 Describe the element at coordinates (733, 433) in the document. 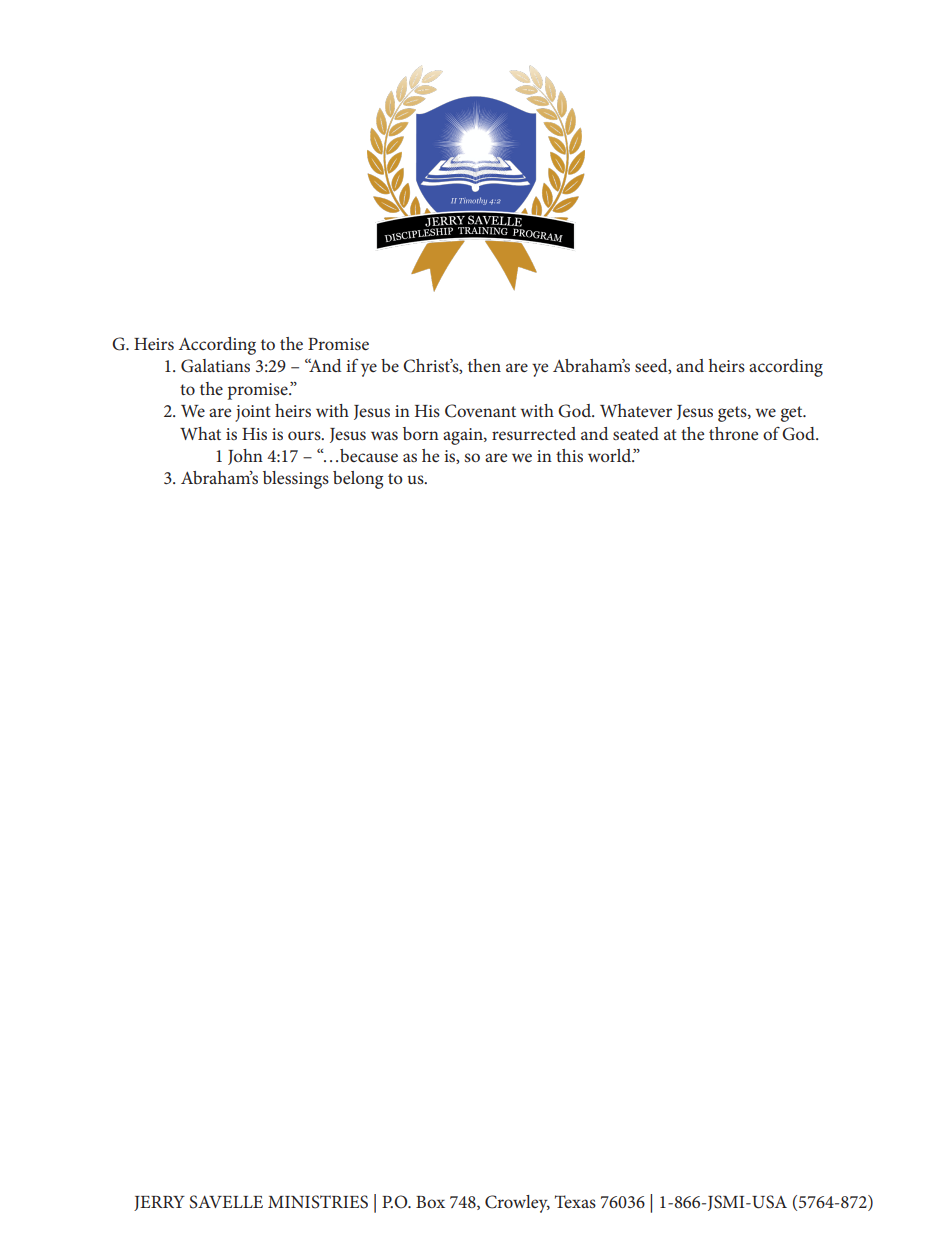

I see `throne` at that location.
